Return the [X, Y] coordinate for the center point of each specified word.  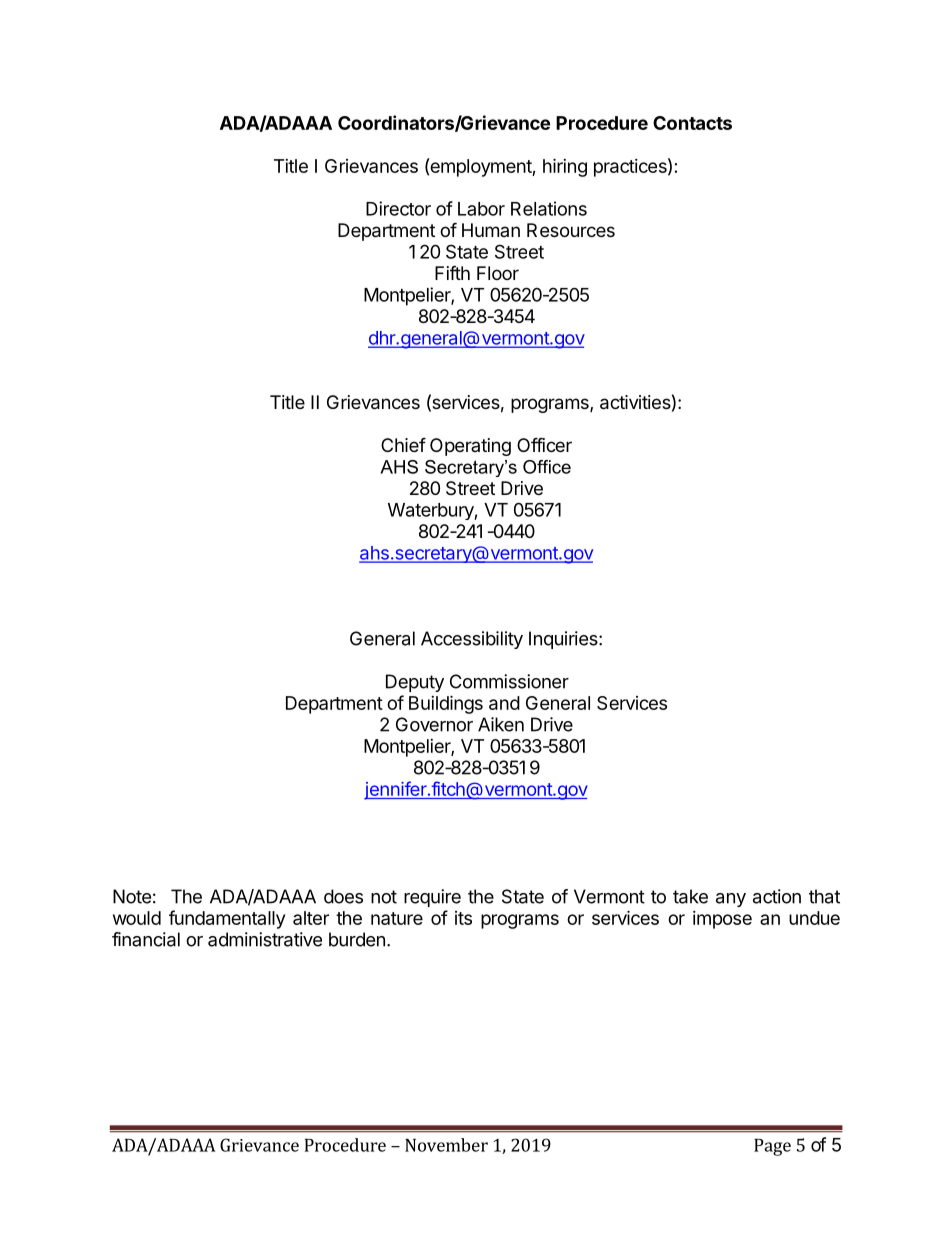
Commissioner [509, 681]
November [446, 1145]
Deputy [415, 683]
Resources [571, 230]
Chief [403, 444]
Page [772, 1147]
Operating [470, 447]
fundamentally [227, 919]
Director [398, 208]
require [432, 898]
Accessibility [472, 640]
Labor [481, 209]
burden [357, 939]
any [731, 900]
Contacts [692, 123]
